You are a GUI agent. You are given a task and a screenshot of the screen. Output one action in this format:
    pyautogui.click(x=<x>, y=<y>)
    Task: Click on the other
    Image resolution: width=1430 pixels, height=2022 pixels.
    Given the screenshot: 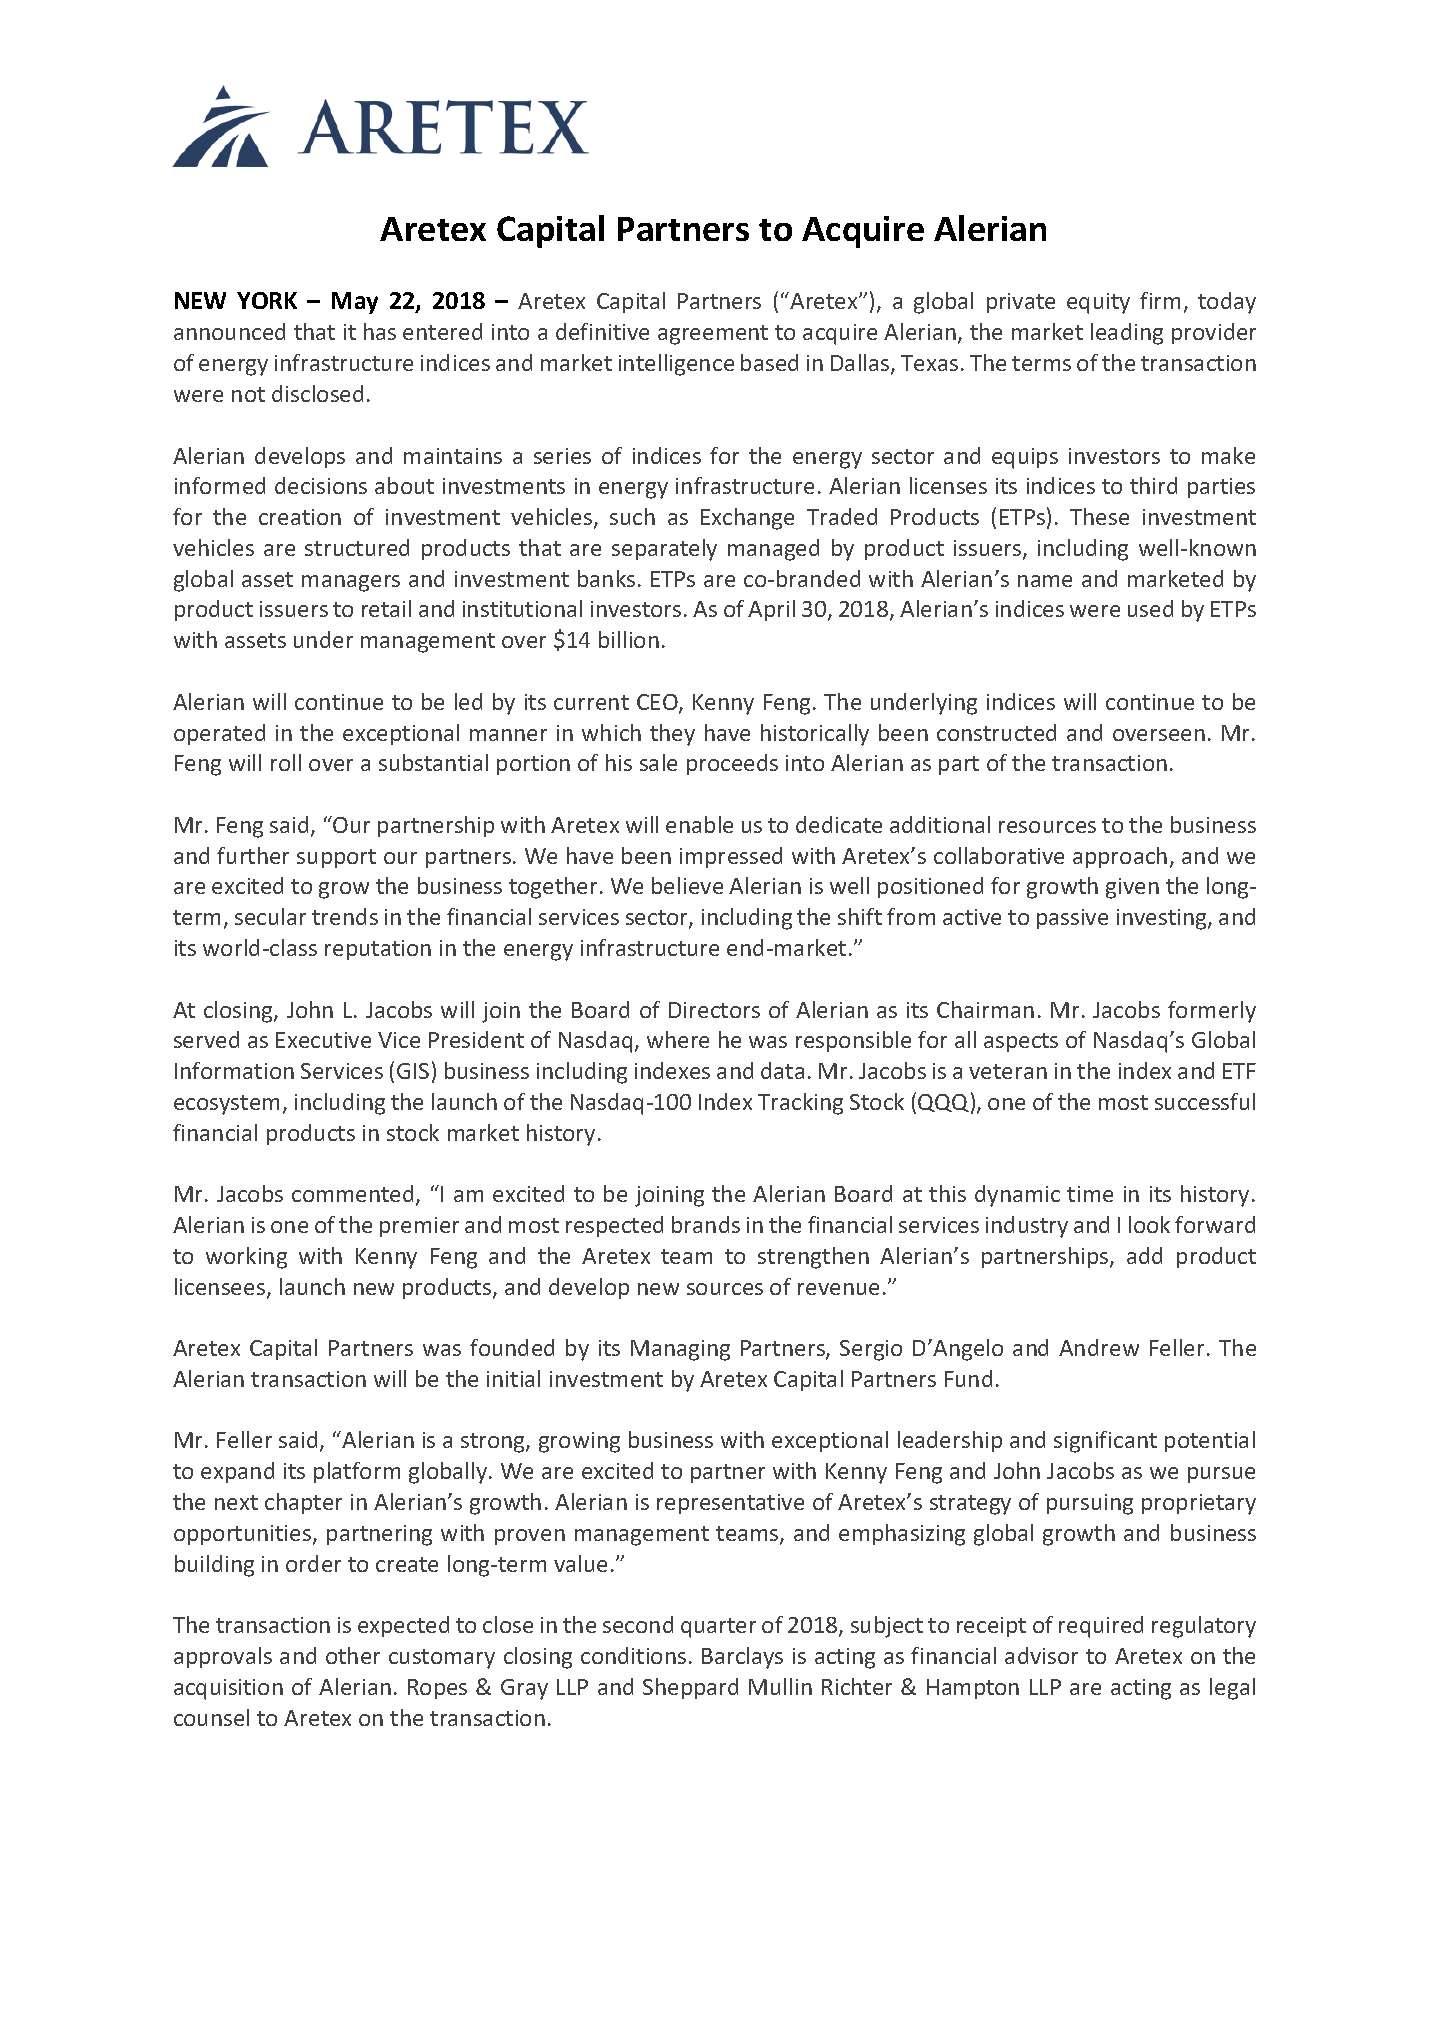 What is the action you would take?
    pyautogui.click(x=353, y=1655)
